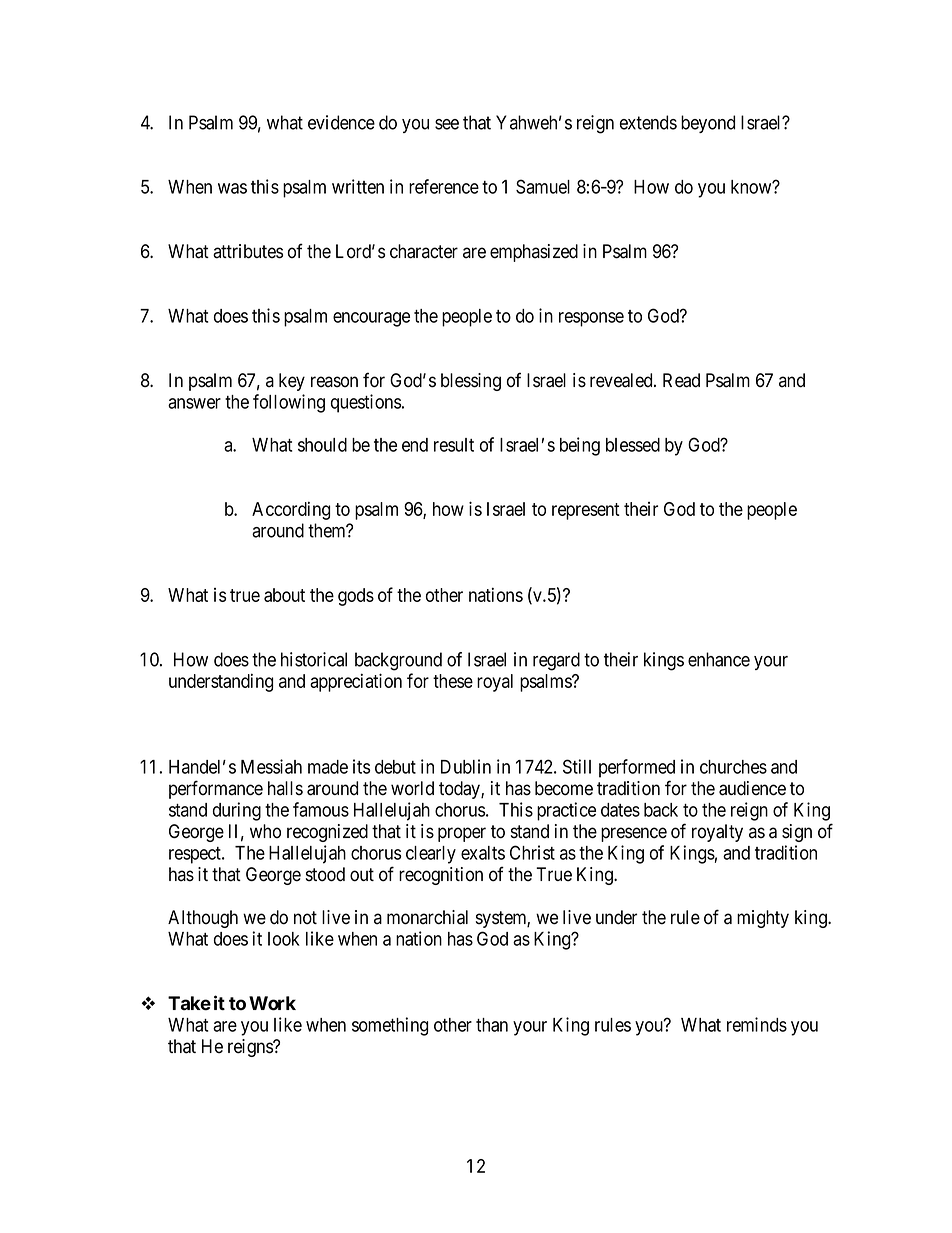 This image has height=1233, width=952. What do you see at coordinates (492, 1025) in the image?
I see `than` at bounding box center [492, 1025].
